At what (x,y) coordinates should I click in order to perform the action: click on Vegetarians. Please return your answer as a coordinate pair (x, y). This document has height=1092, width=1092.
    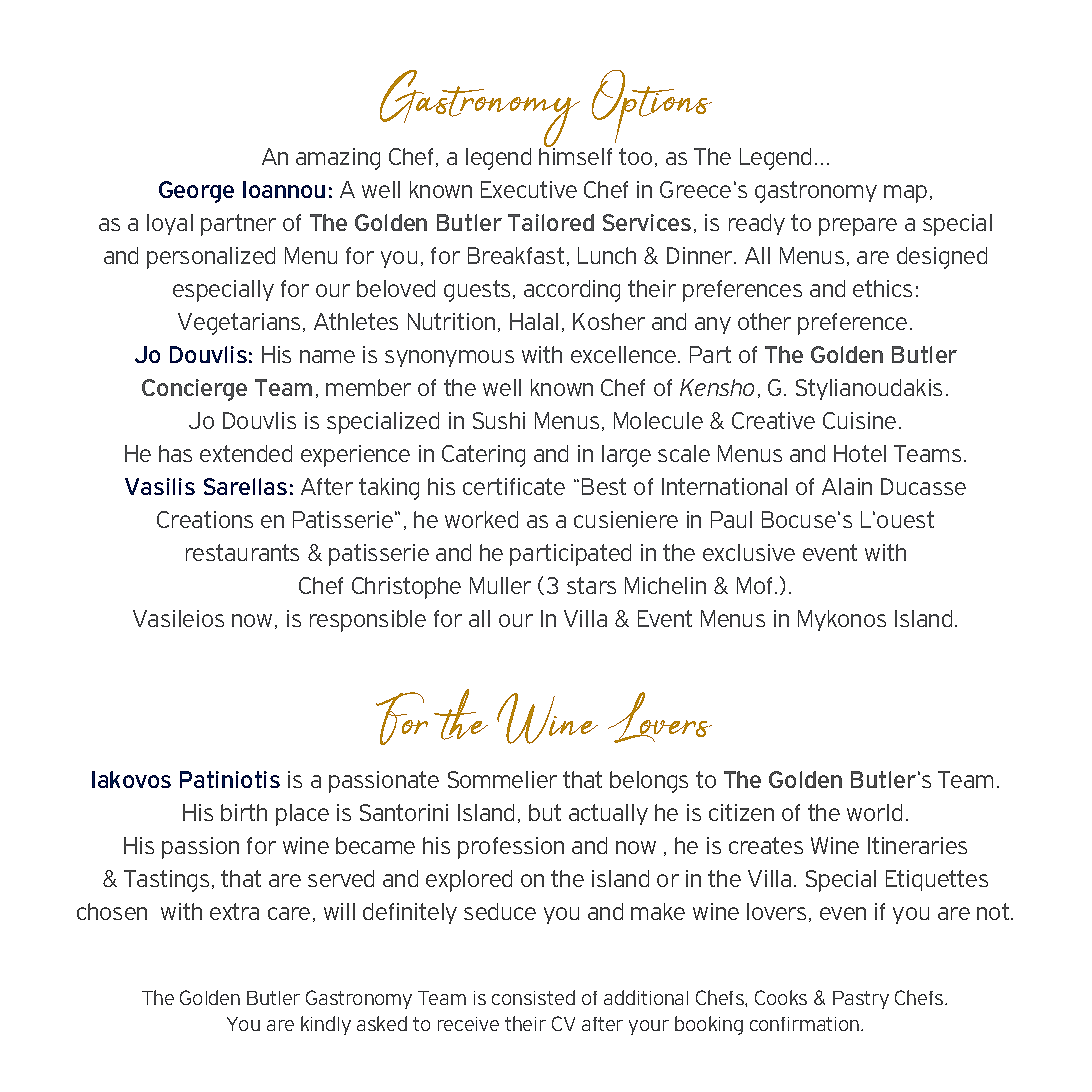
    Looking at the image, I should click on (239, 324).
